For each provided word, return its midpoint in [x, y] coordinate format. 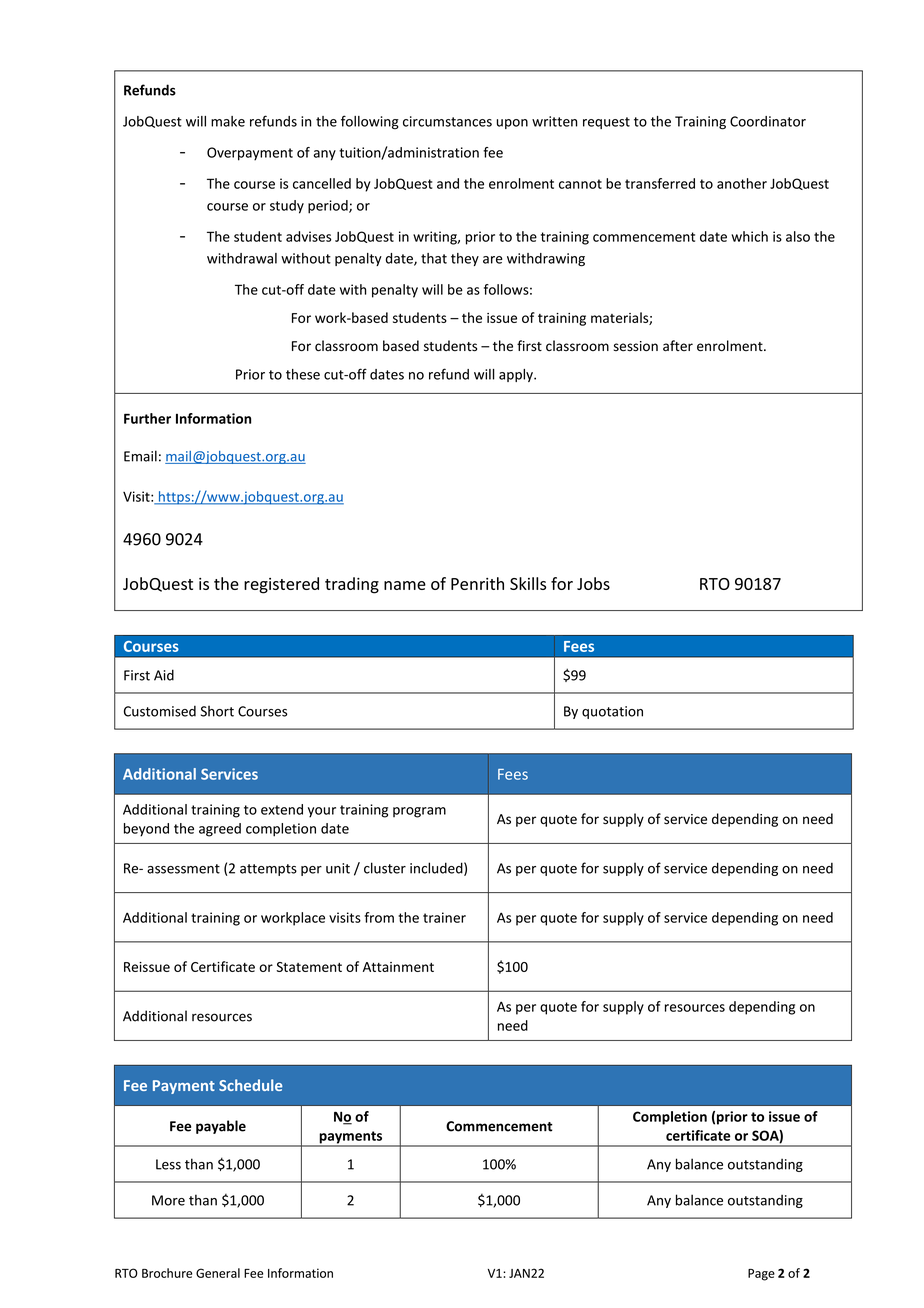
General [218, 1273]
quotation [612, 712]
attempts [268, 870]
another [742, 183]
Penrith [477, 583]
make [228, 121]
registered [281, 585]
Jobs [593, 583]
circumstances [447, 121]
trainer [444, 917]
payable [221, 1127]
